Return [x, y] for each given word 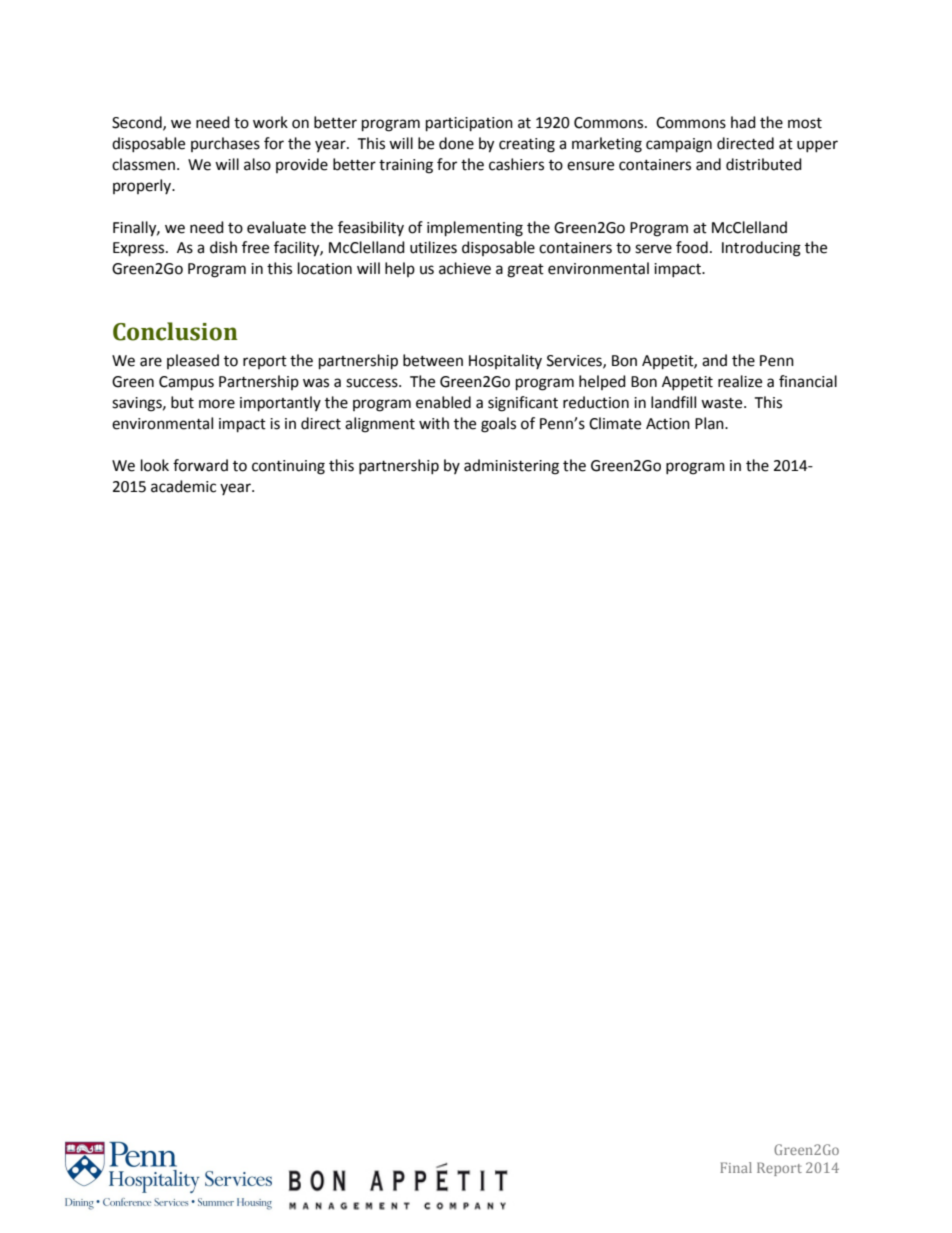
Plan [710, 423]
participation [469, 124]
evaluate [276, 227]
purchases [225, 144]
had [743, 122]
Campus [186, 383]
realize [740, 381]
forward [200, 465]
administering [511, 467]
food [692, 247]
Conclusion [175, 331]
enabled [443, 402]
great [525, 271]
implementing [475, 229]
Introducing [761, 249]
